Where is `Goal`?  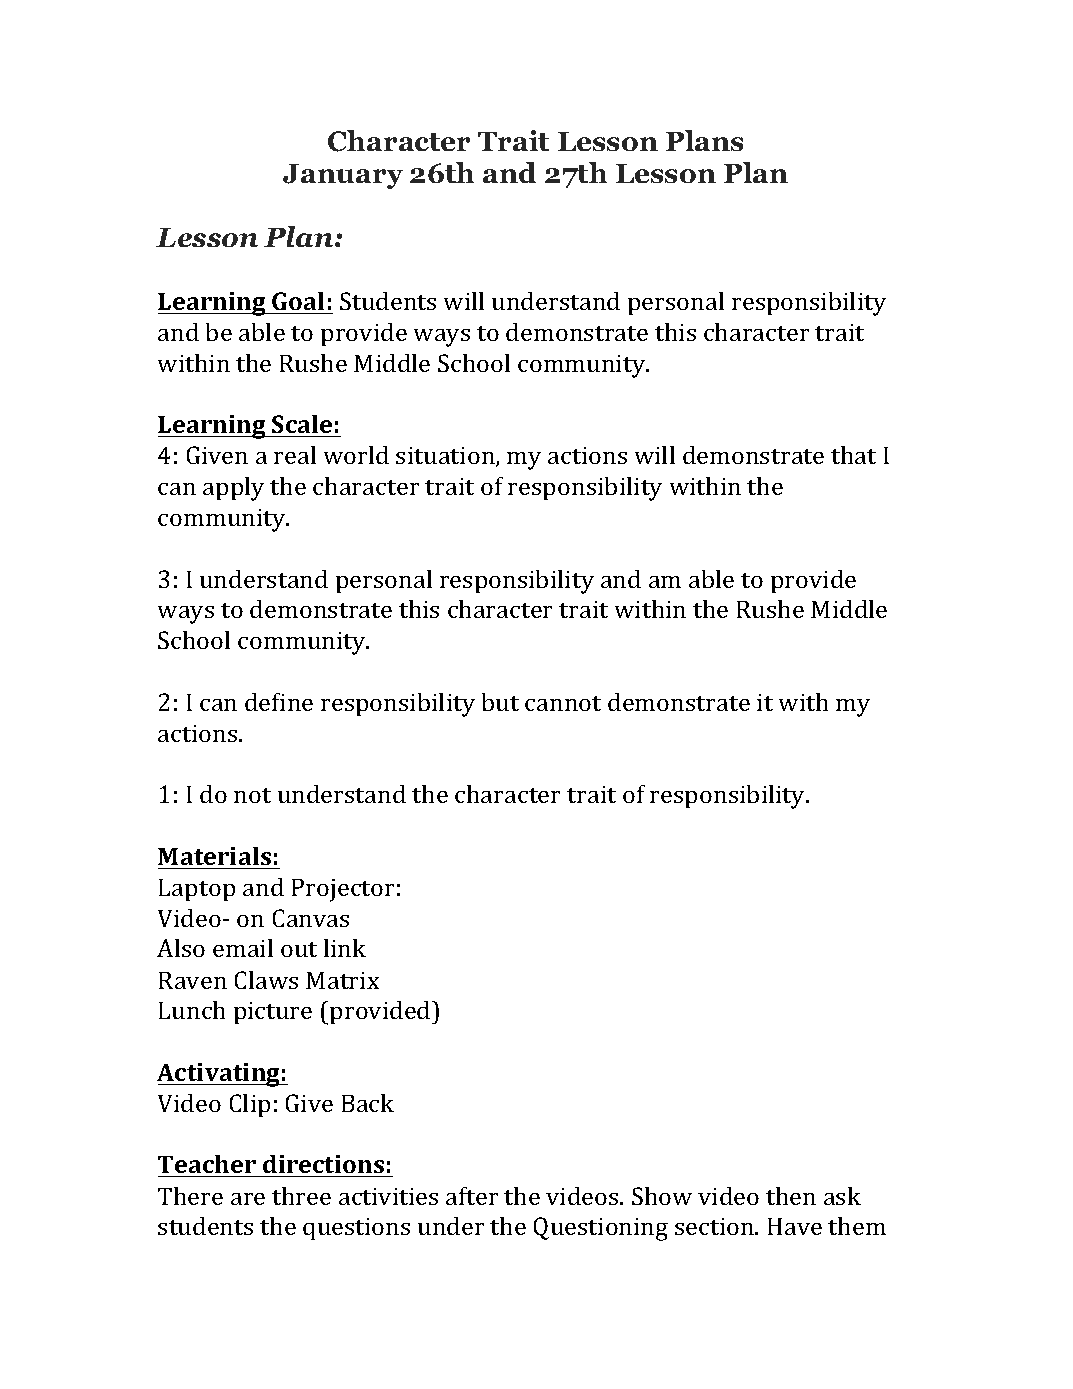 Goal is located at coordinates (298, 301).
